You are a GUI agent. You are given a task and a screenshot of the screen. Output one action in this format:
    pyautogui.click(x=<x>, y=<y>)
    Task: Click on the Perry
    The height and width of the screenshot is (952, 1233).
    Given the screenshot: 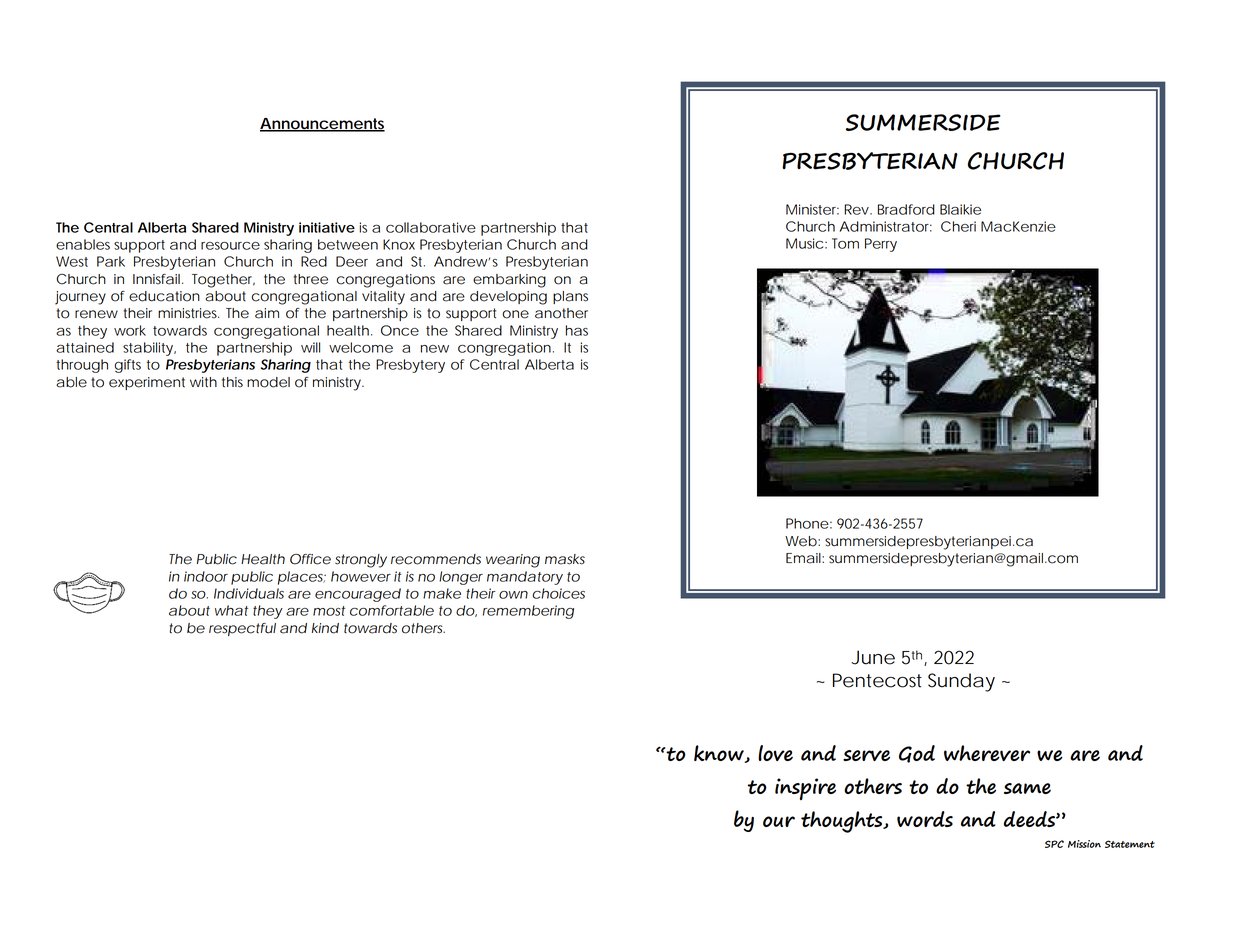 What is the action you would take?
    pyautogui.click(x=881, y=245)
